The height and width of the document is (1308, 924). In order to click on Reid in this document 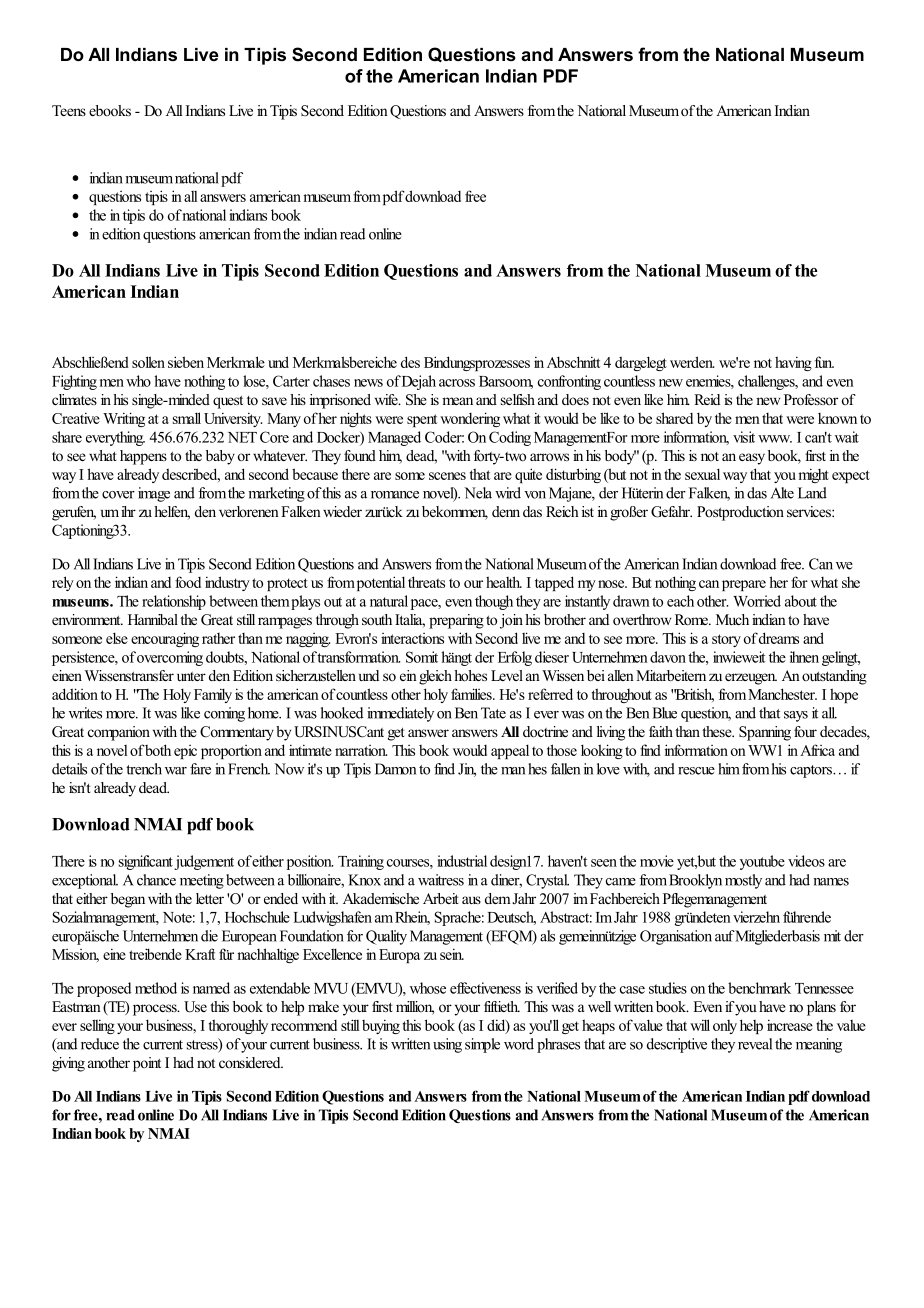, I will do `click(707, 399)`.
